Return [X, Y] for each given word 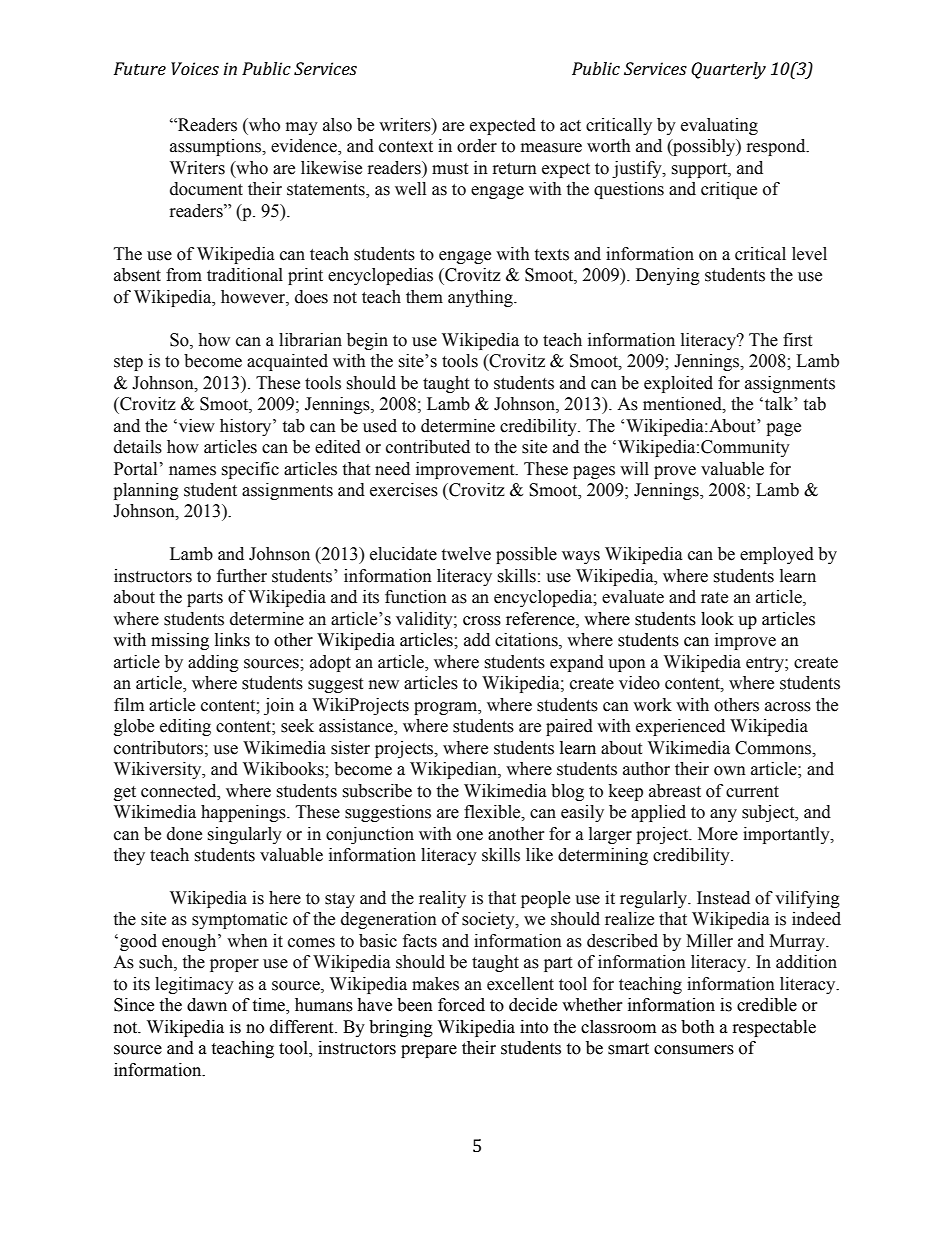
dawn [207, 1005]
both [698, 1027]
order [477, 146]
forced [461, 1005]
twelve [466, 554]
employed [777, 555]
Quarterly [728, 70]
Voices [195, 68]
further [242, 576]
